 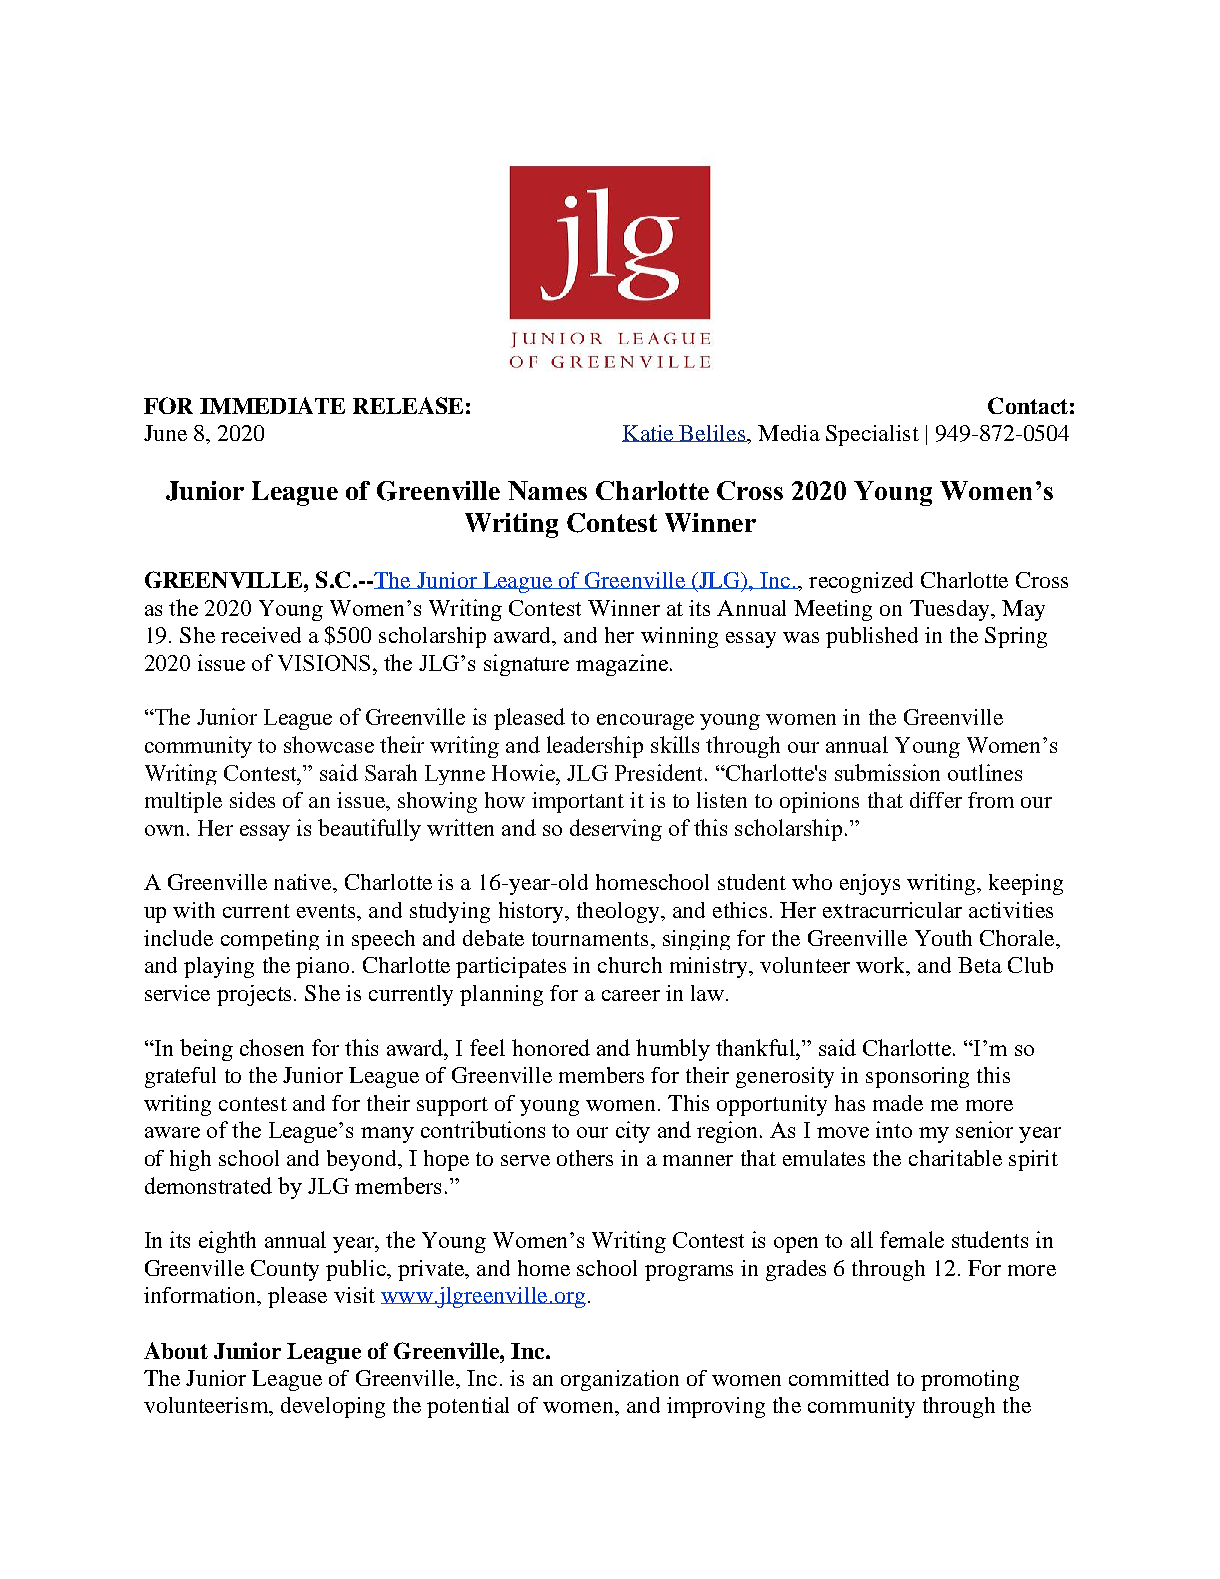 I want to click on theology, so click(x=619, y=912).
